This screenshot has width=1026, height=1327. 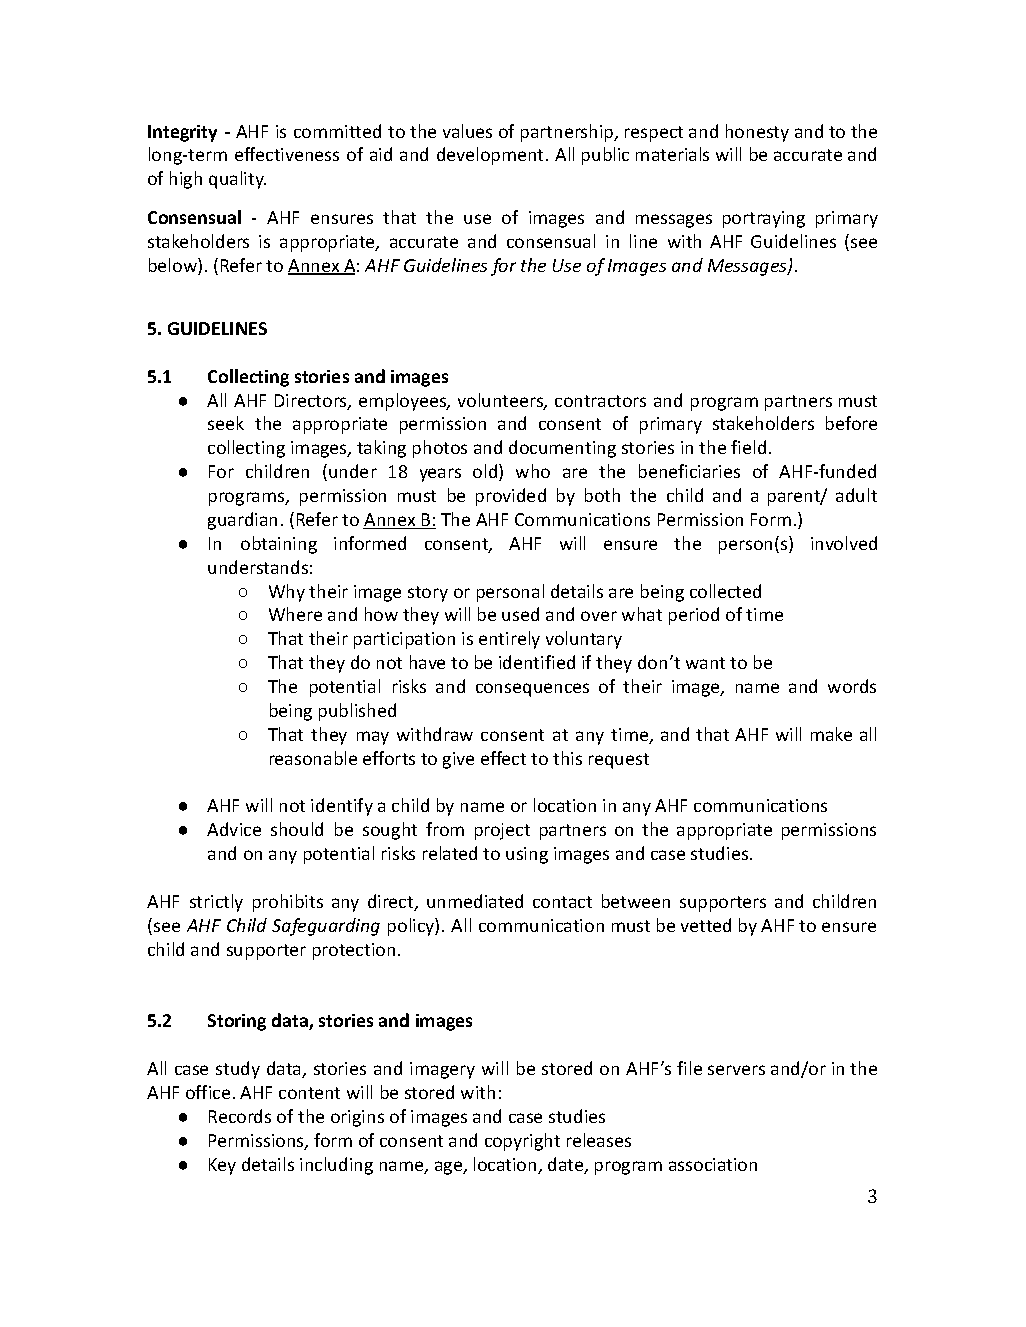 I want to click on project, so click(x=502, y=831).
